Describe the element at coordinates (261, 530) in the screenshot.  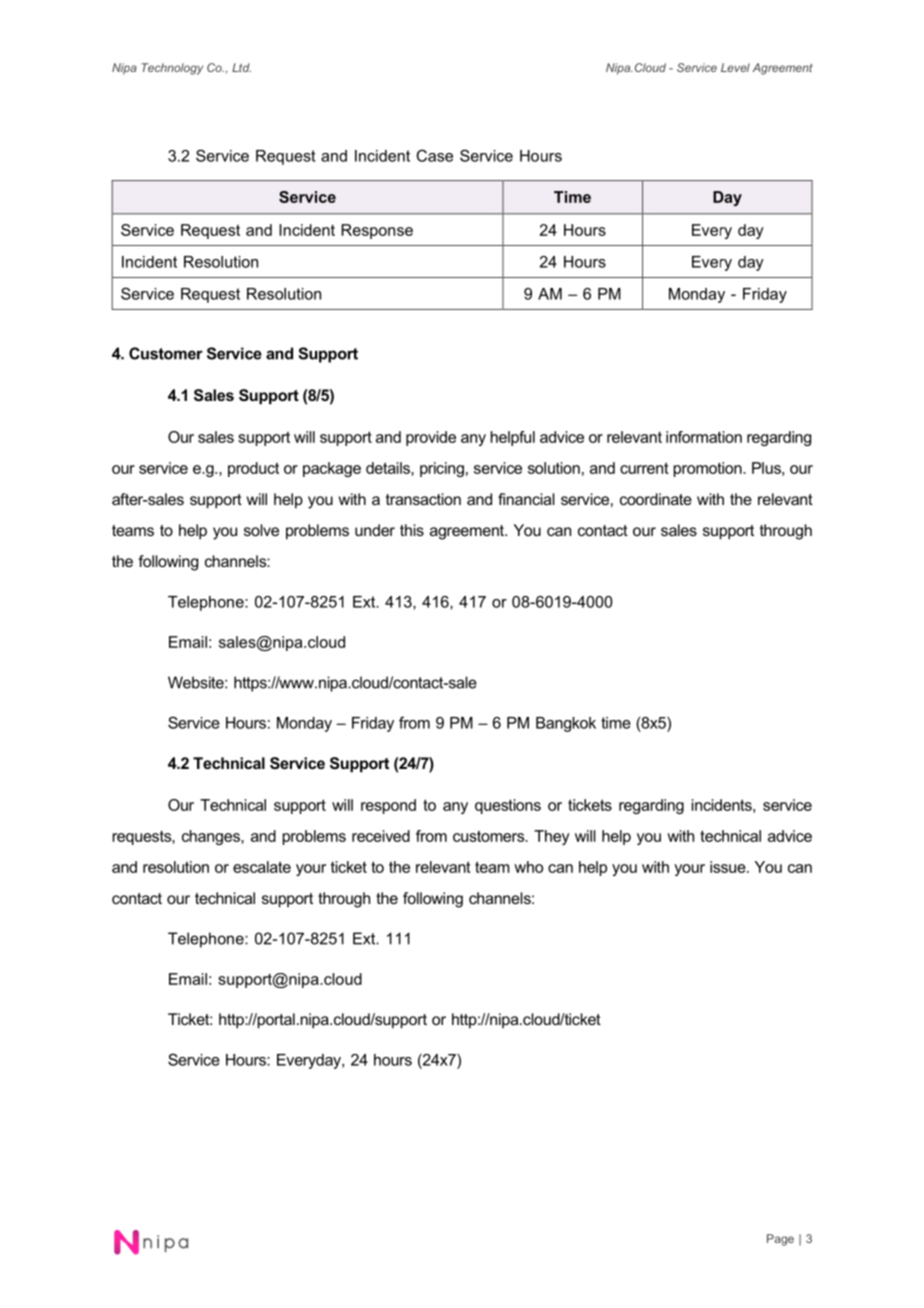
I see `solve` at that location.
